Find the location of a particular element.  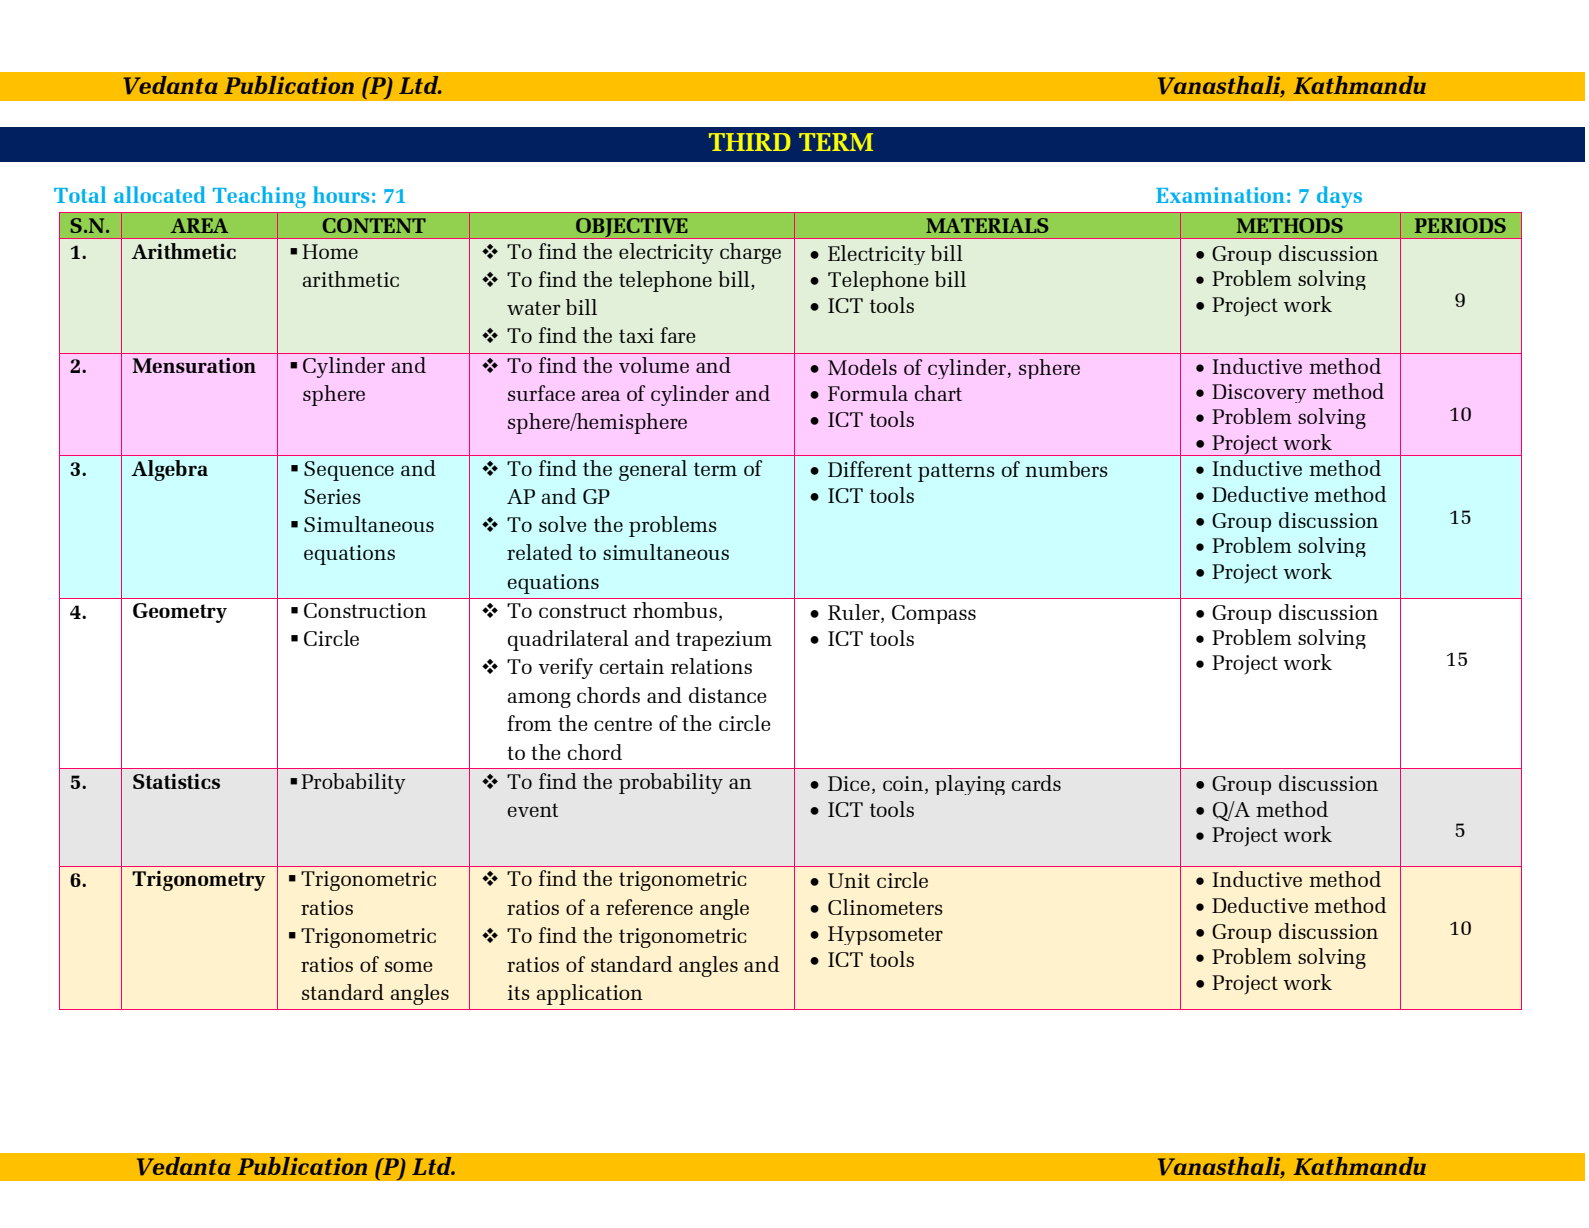

its is located at coordinates (518, 992).
